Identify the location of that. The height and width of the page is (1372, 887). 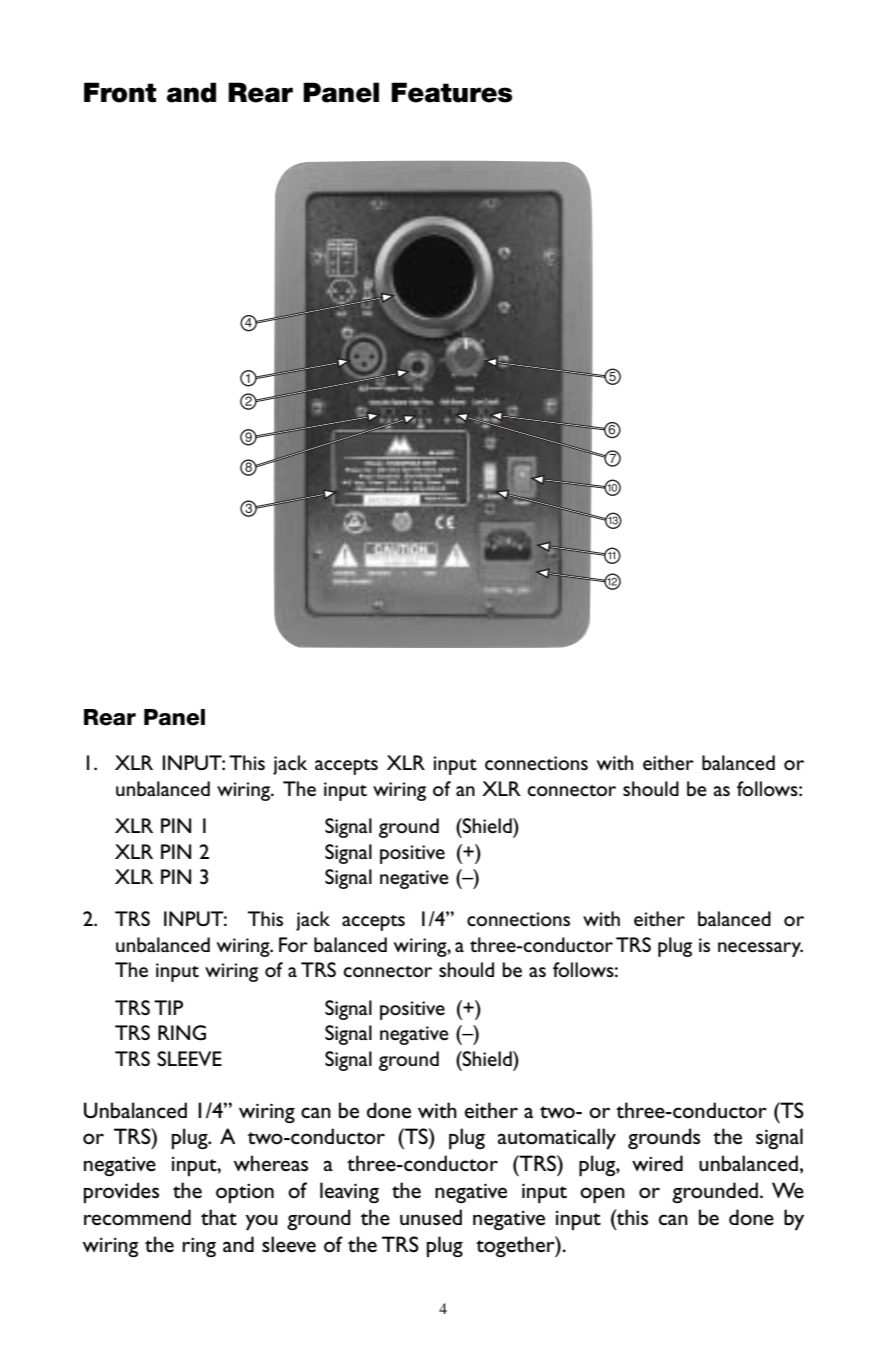
(219, 1217).
